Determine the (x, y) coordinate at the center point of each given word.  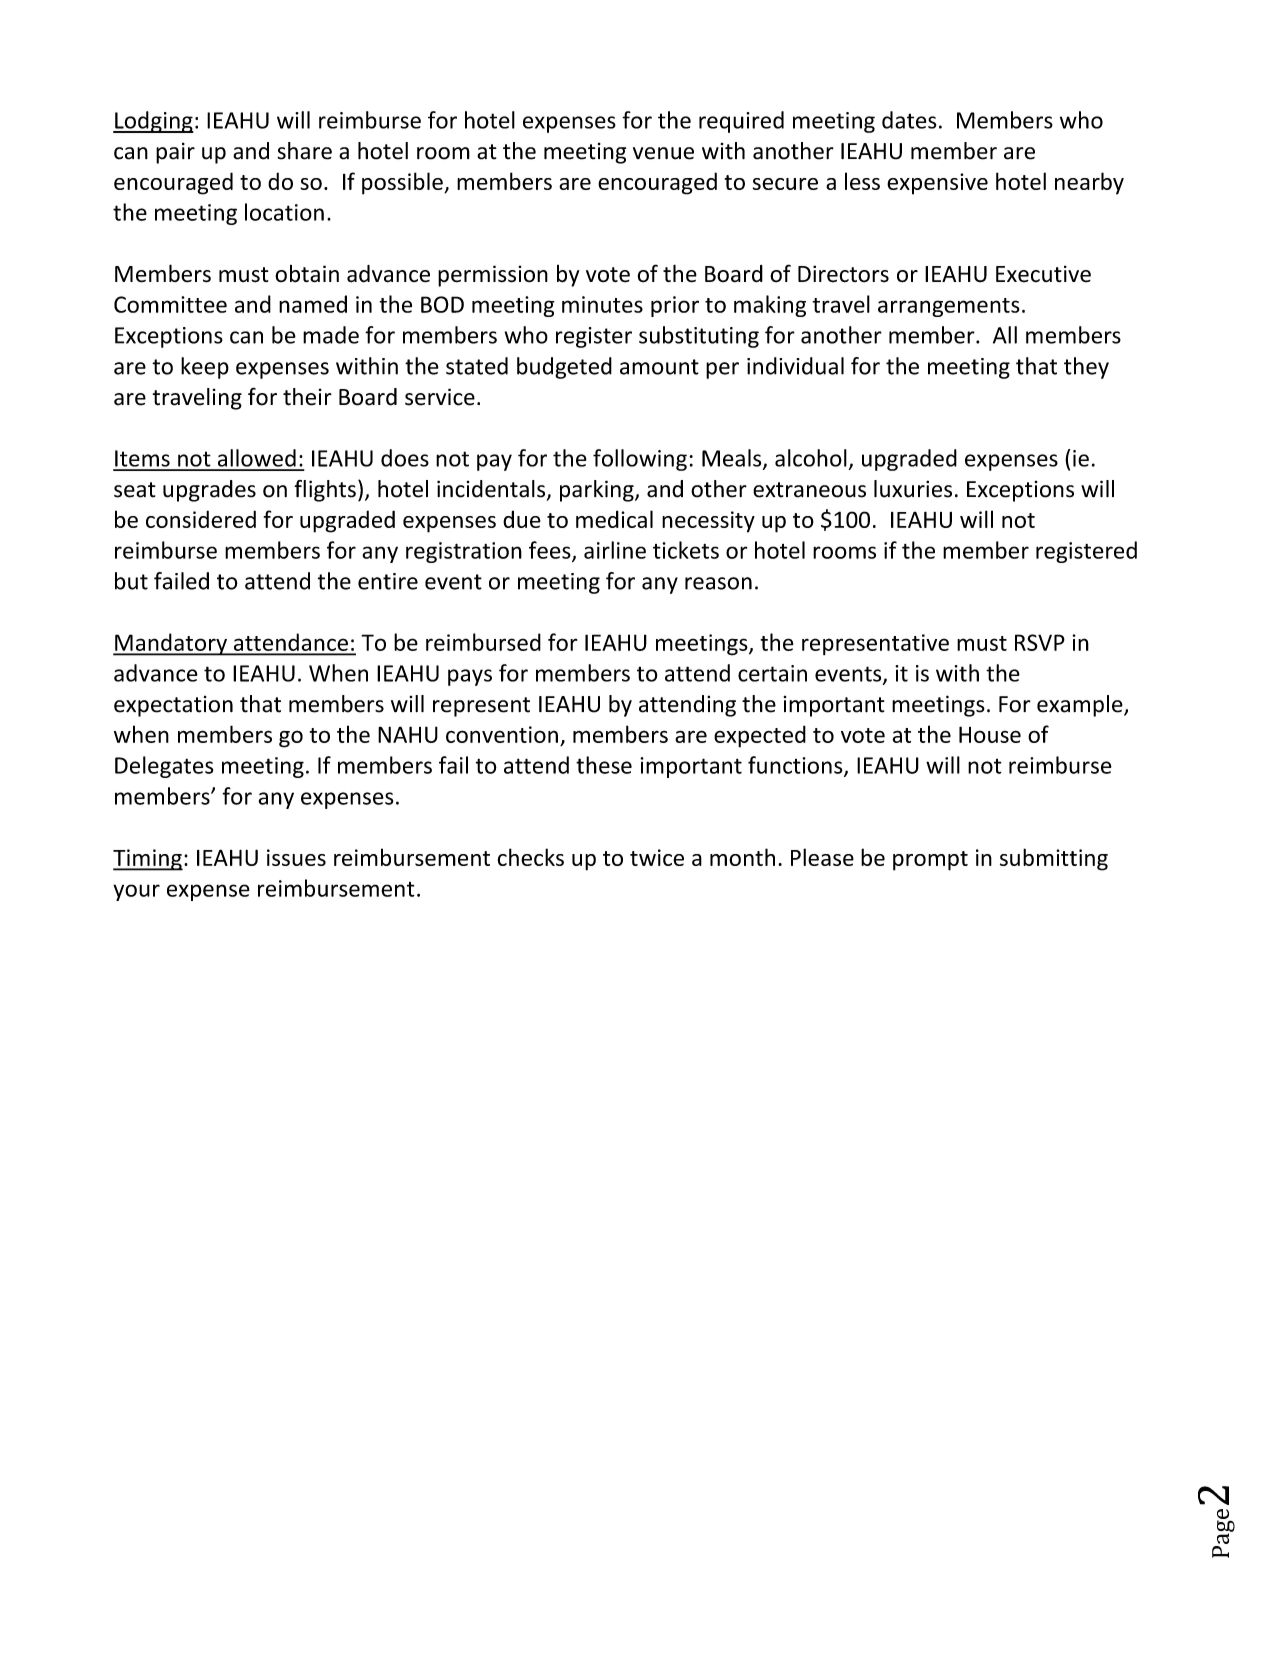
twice (657, 857)
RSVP (1040, 642)
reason (718, 583)
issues (296, 857)
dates (909, 120)
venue (663, 153)
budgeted (564, 368)
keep (205, 368)
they (1086, 368)
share (304, 151)
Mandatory (171, 644)
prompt (930, 861)
